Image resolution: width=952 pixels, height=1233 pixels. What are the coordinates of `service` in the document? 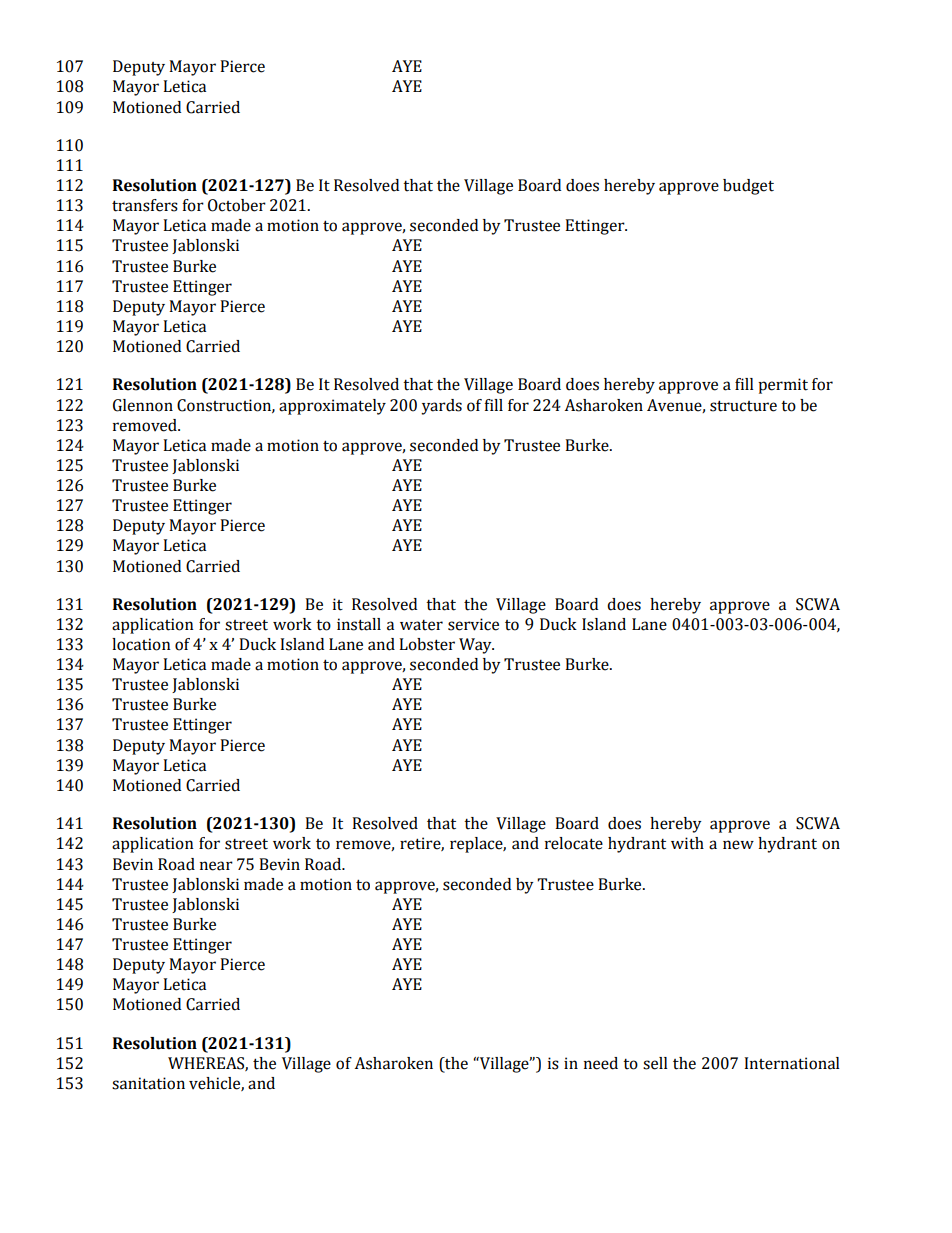 It's located at (473, 624).
